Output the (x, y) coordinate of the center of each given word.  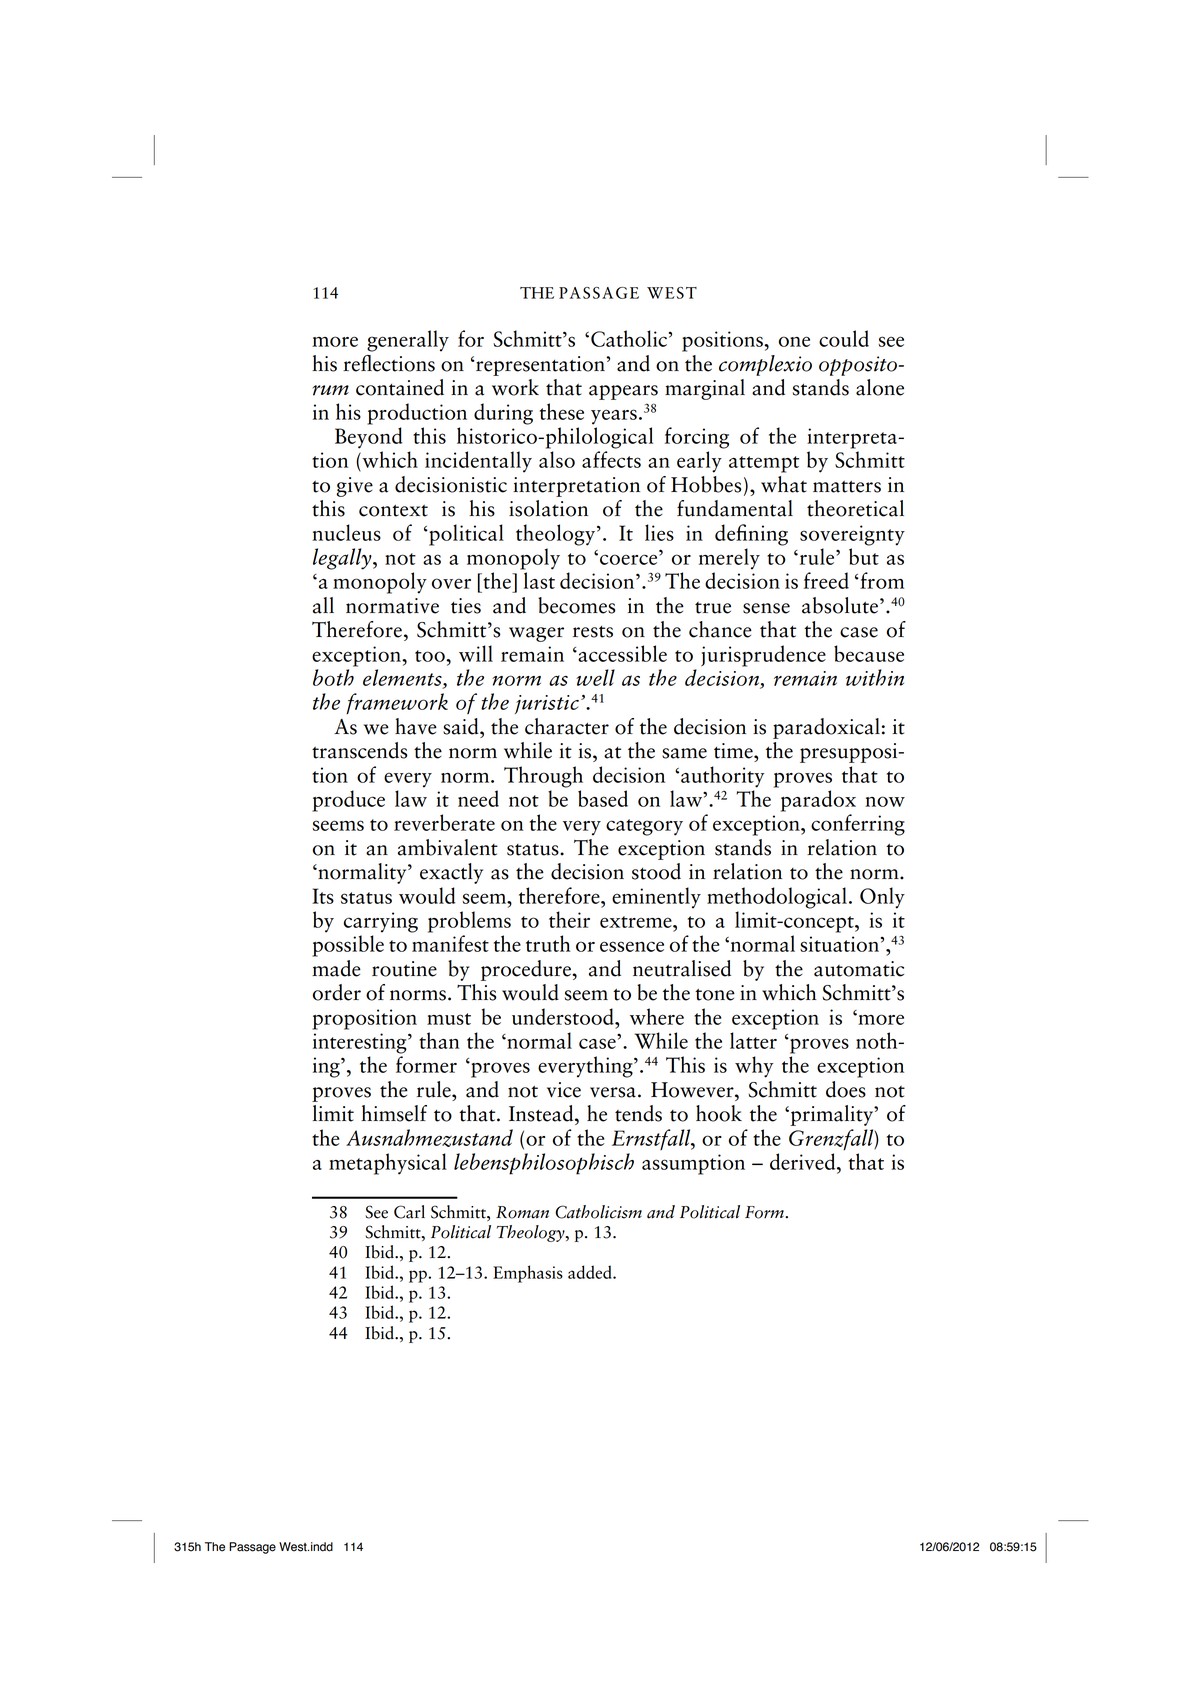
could (844, 338)
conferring (858, 825)
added (591, 1272)
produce (348, 801)
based (603, 798)
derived (804, 1161)
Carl (409, 1212)
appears (623, 392)
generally (408, 341)
